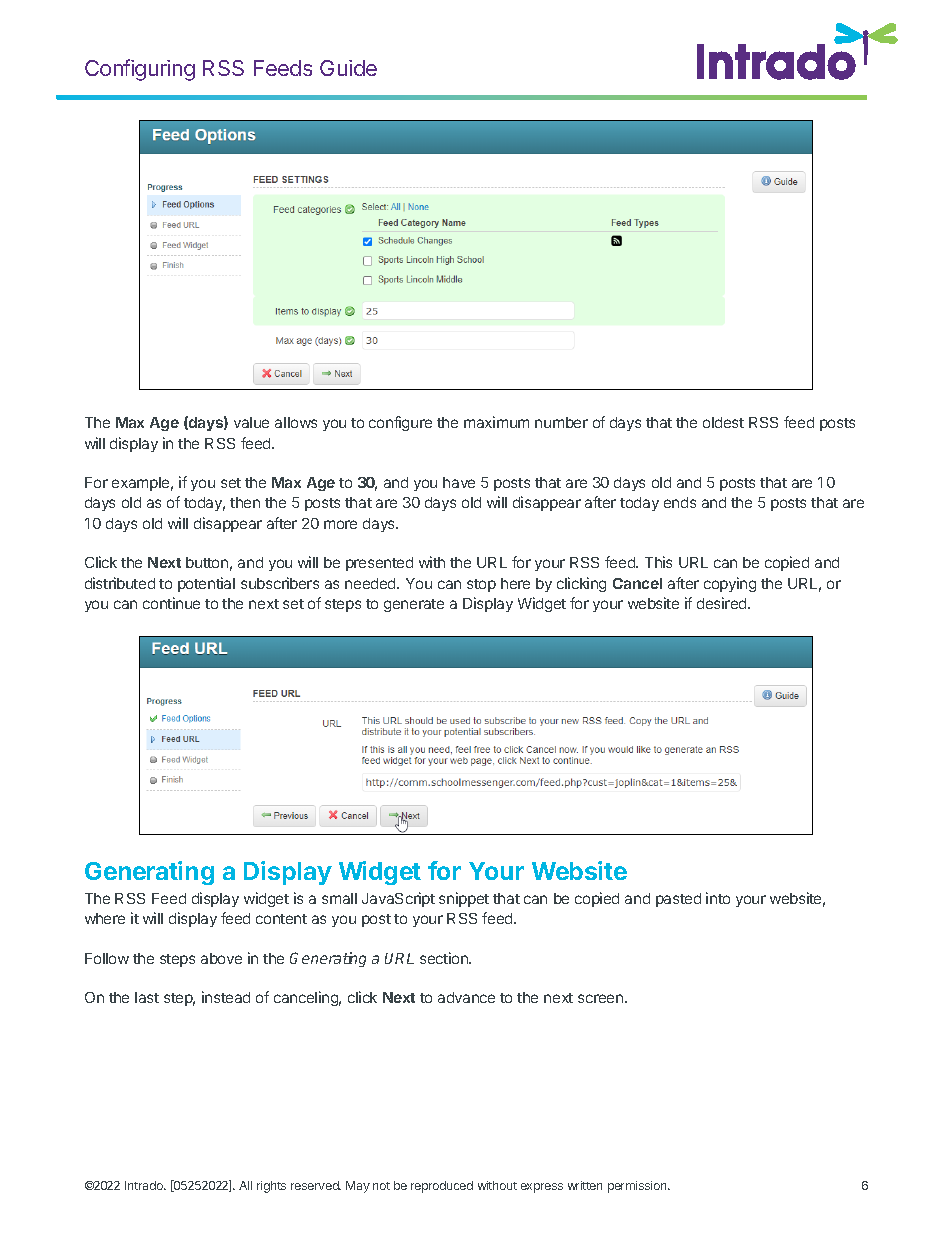  Describe the element at coordinates (171, 603) in the document. I see `continue` at that location.
